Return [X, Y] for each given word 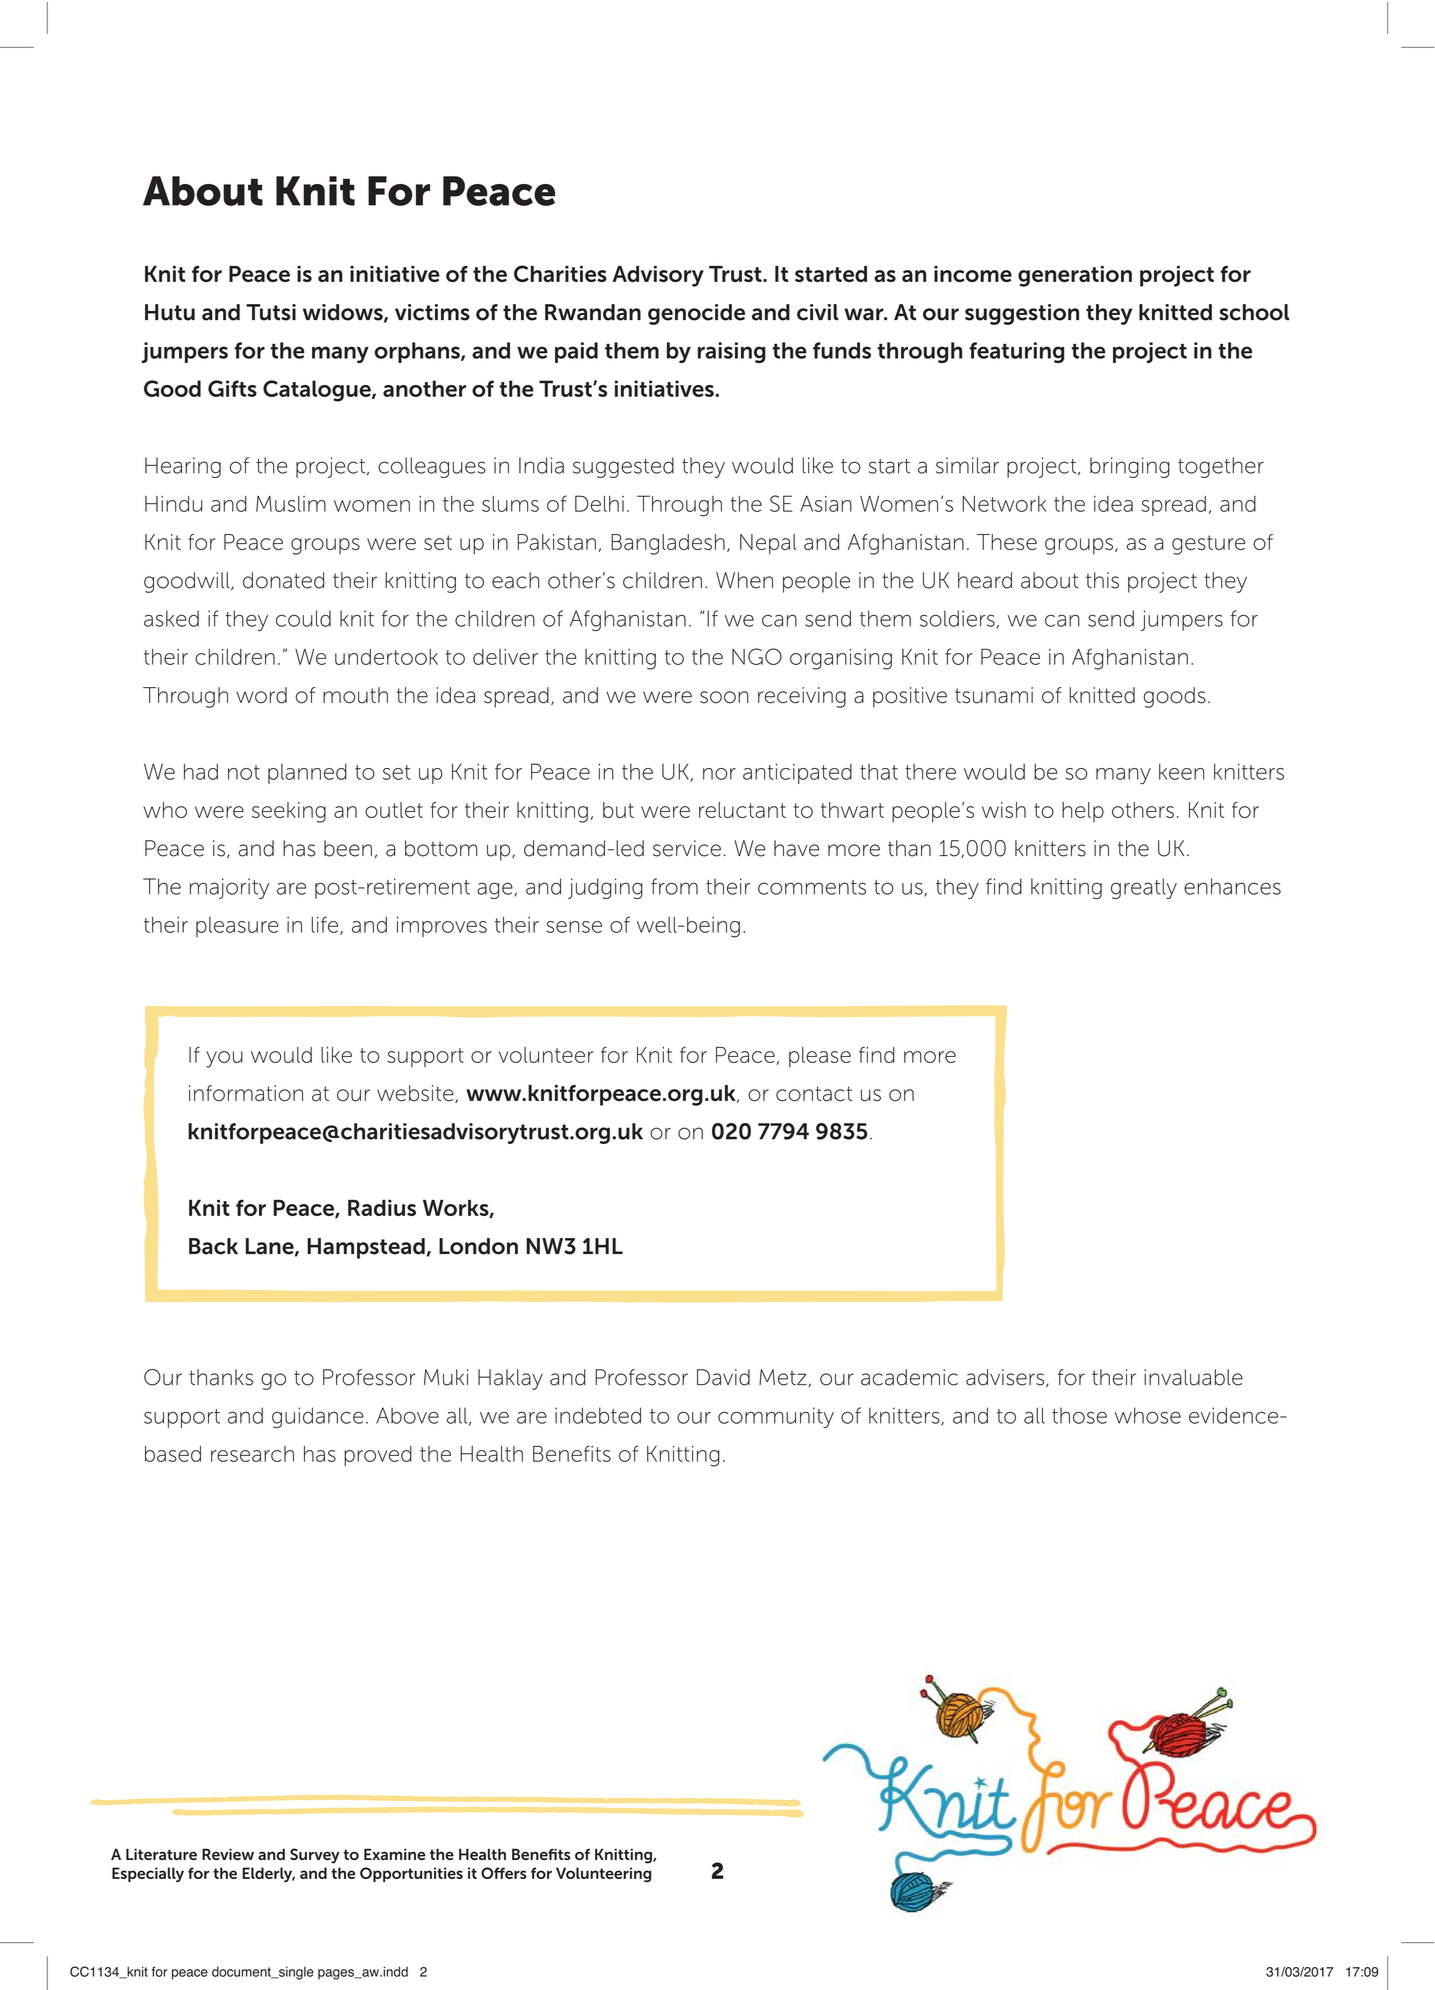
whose [1148, 1415]
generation [1075, 276]
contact [814, 1094]
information [246, 1093]
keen [1181, 772]
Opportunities [411, 1874]
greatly [1144, 888]
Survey [315, 1856]
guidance [318, 1417]
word [261, 695]
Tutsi [271, 312]
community [776, 1417]
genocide [696, 314]
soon [724, 697]
